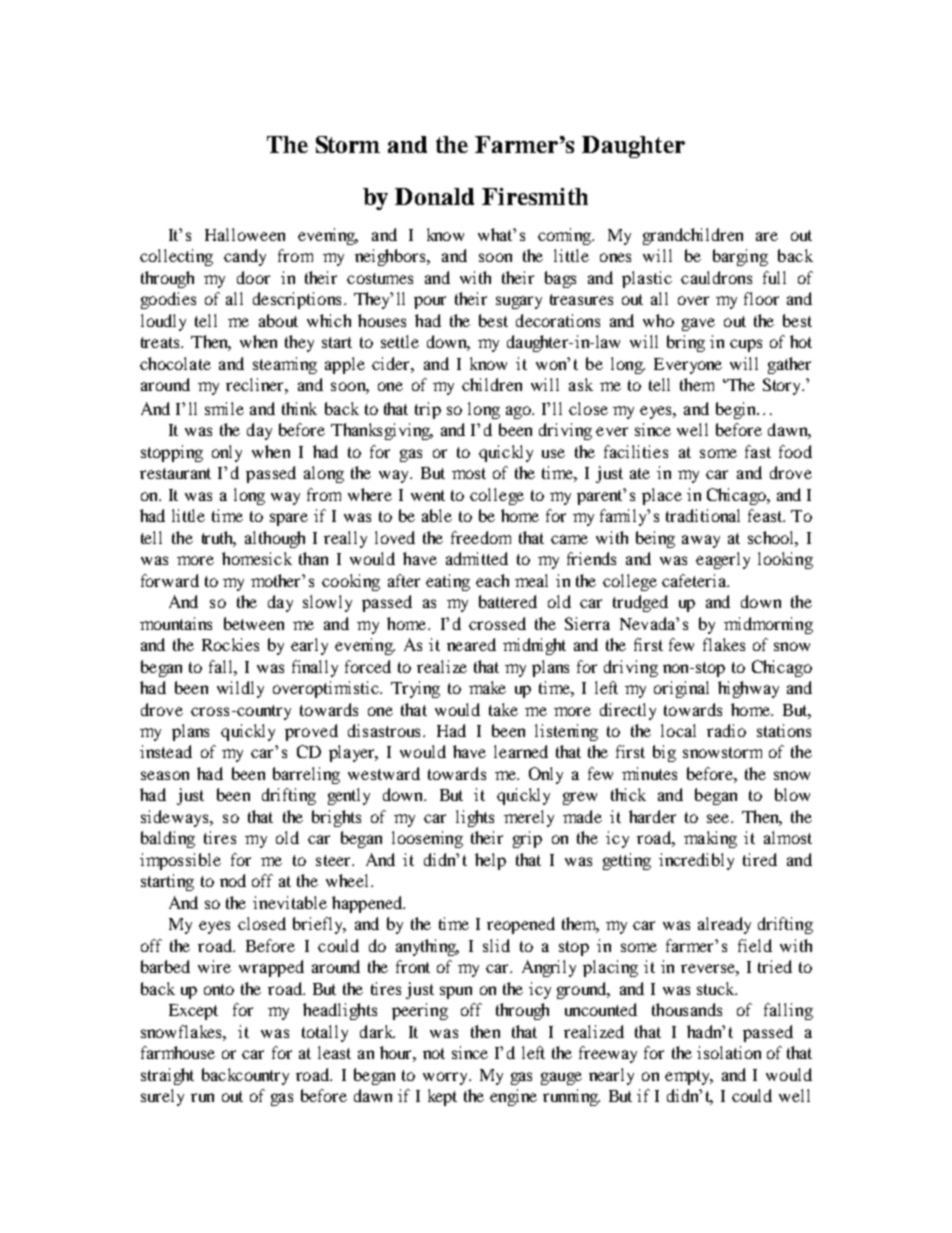 The height and width of the screenshot is (1233, 952). Describe the element at coordinates (219, 538) in the screenshot. I see `truth` at that location.
